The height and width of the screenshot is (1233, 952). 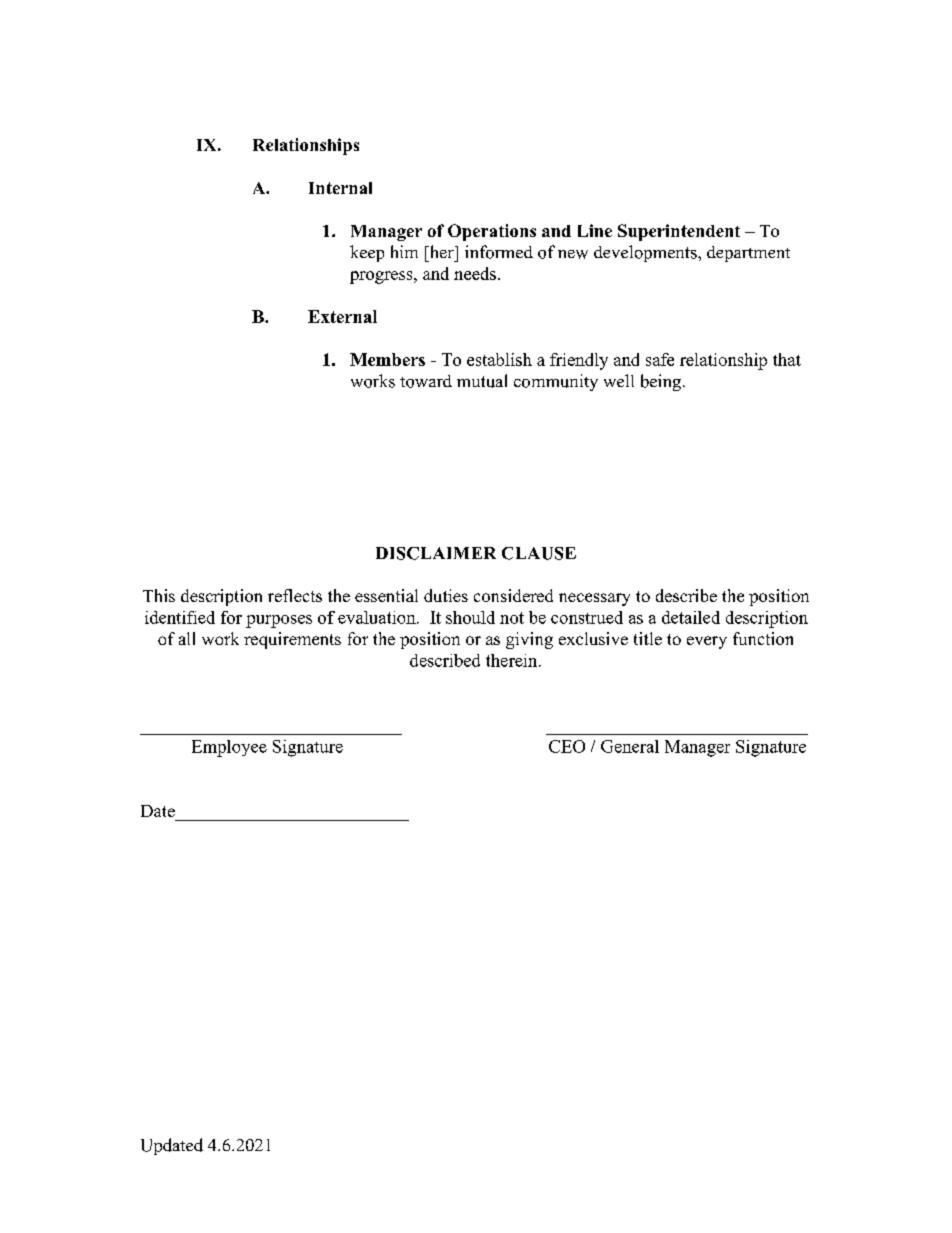 What do you see at coordinates (492, 232) in the screenshot?
I see `Operations` at bounding box center [492, 232].
